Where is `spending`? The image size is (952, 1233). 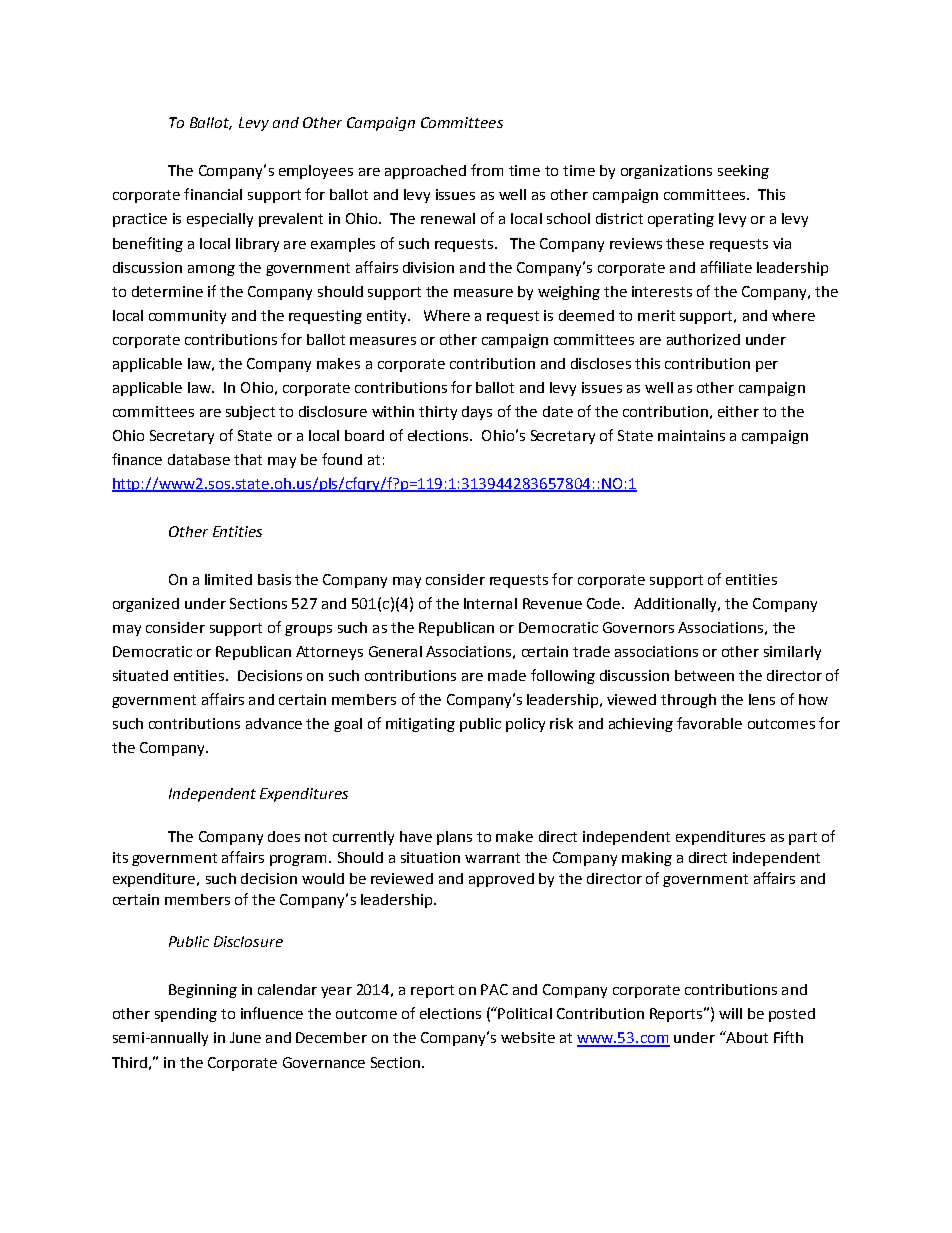 spending is located at coordinates (186, 1015).
